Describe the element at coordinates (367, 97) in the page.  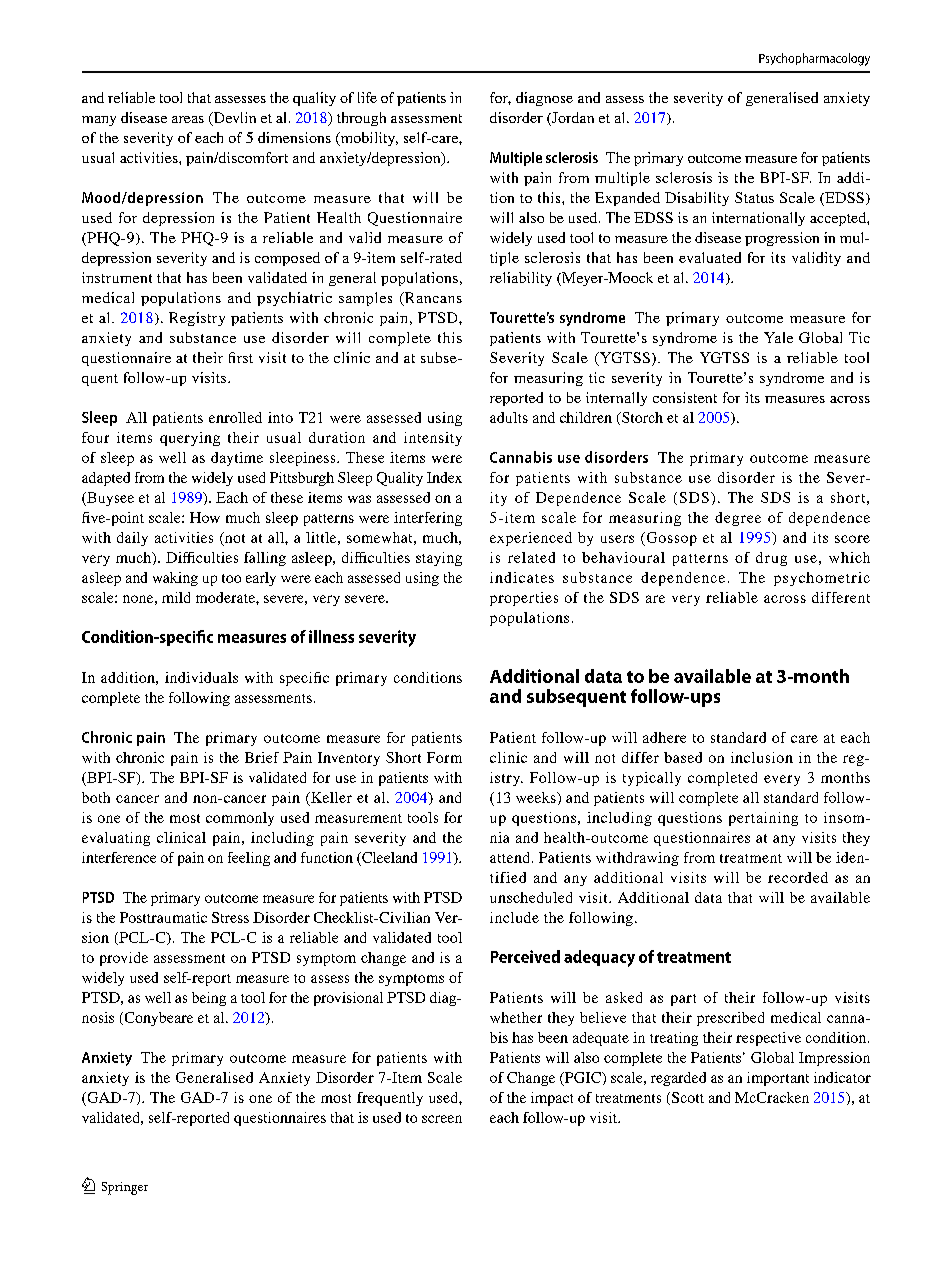
I see `life` at that location.
